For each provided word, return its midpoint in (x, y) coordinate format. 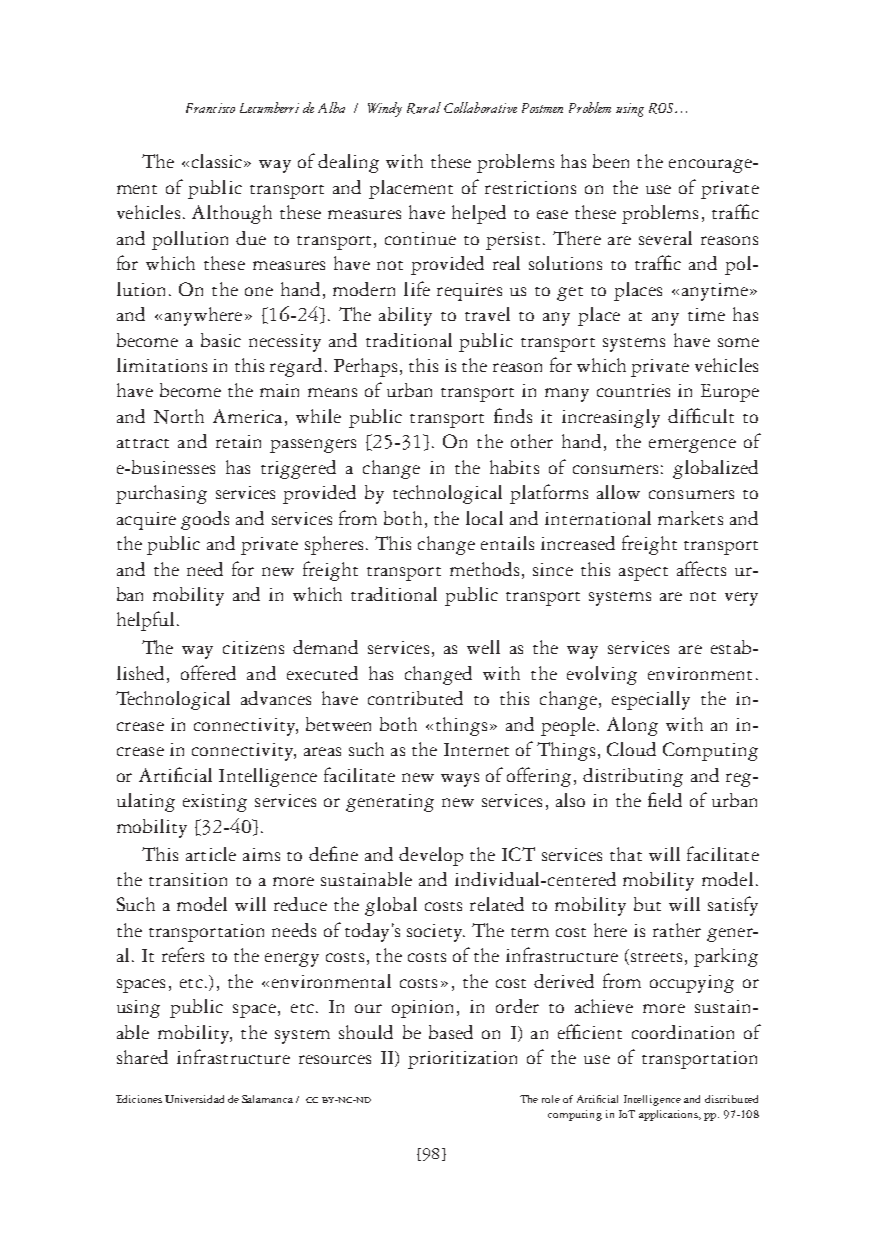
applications (669, 1115)
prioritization (462, 1060)
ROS (662, 108)
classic (217, 161)
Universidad (194, 1099)
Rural (424, 108)
